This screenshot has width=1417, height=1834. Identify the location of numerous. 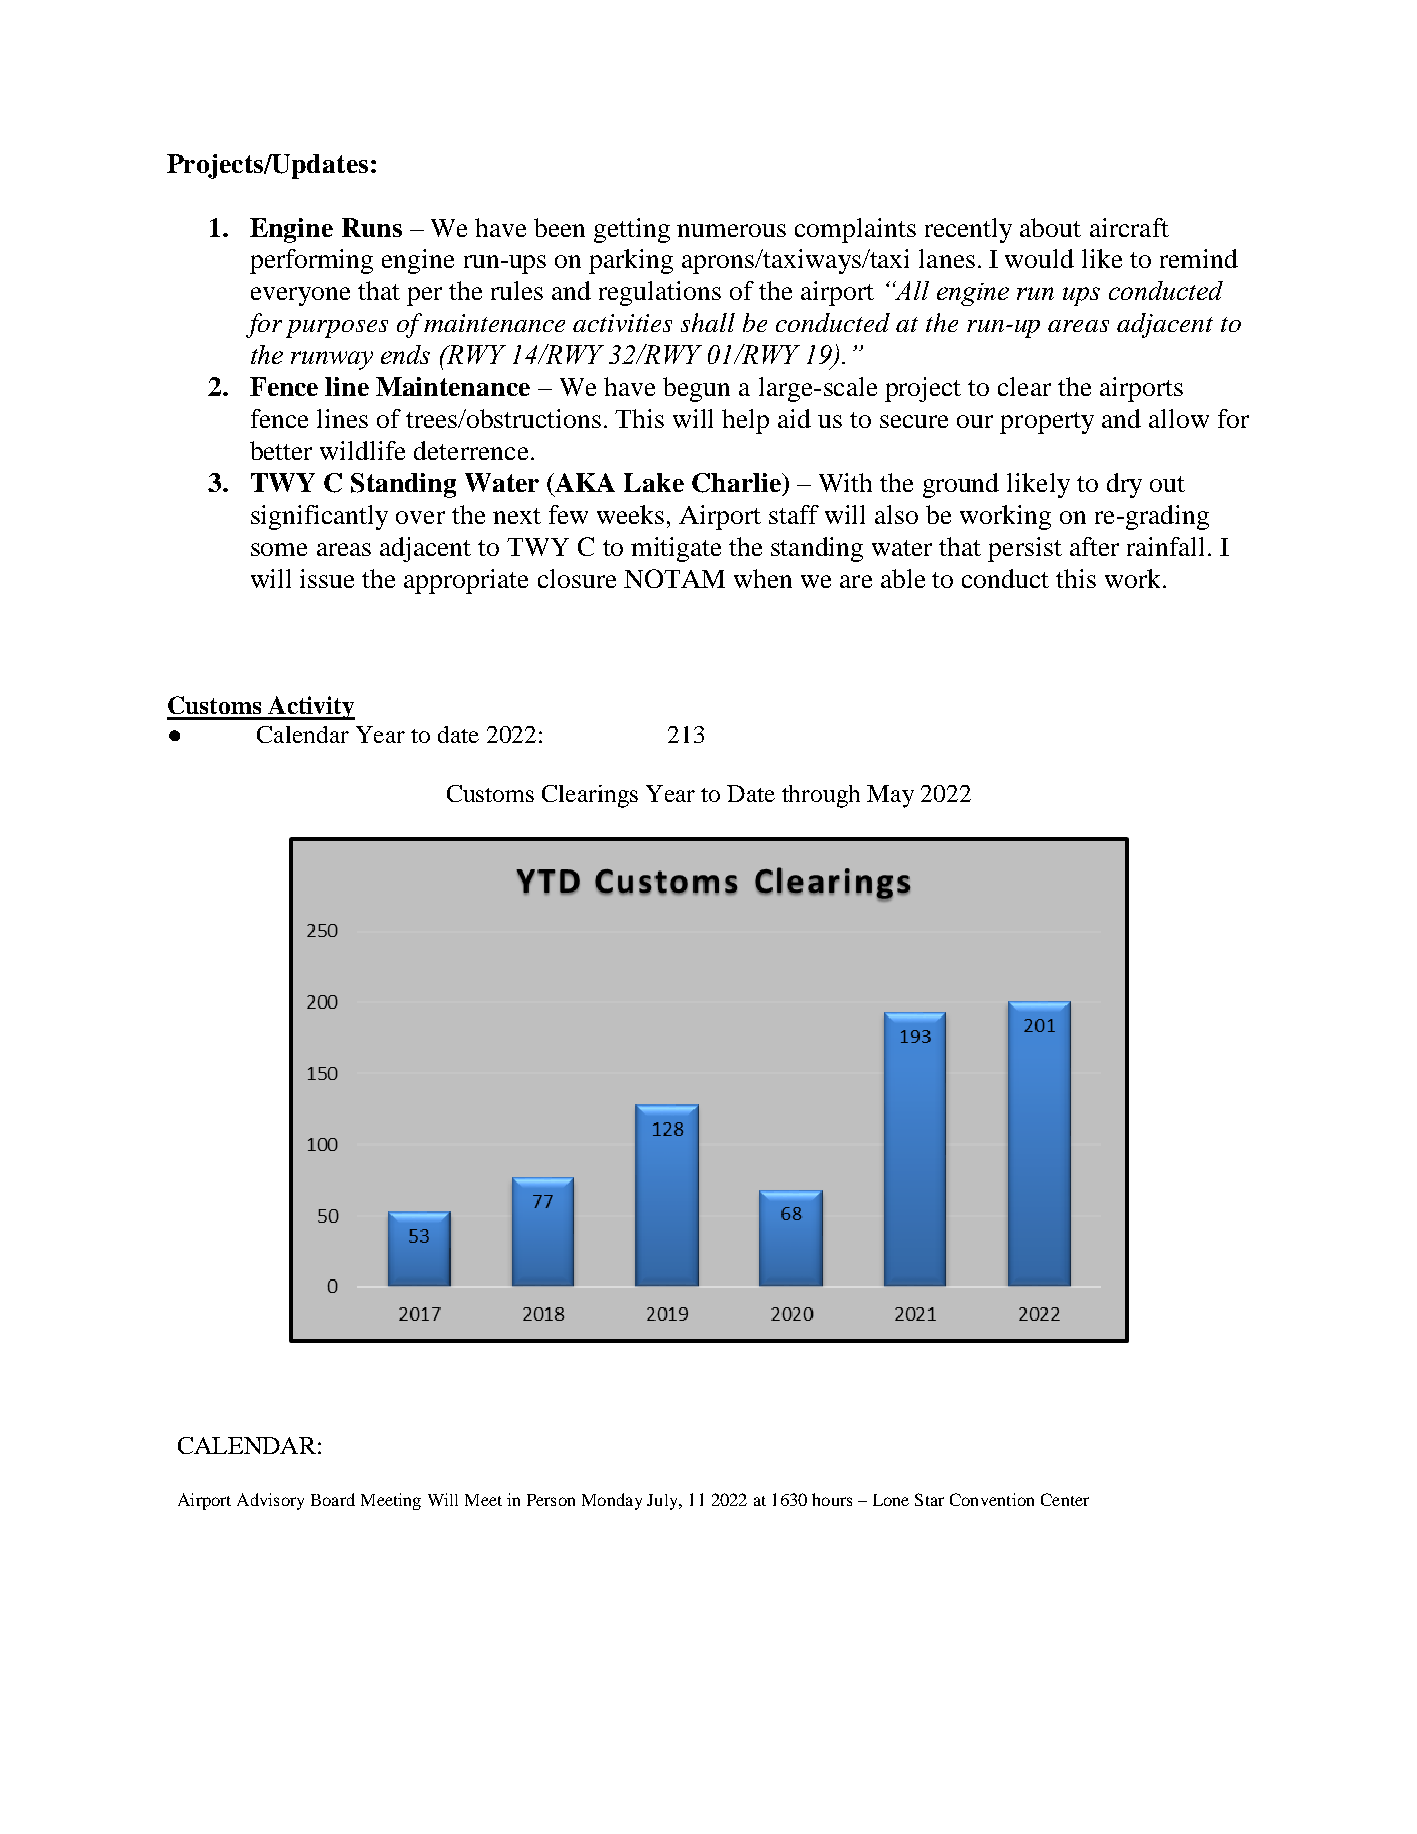
(731, 230).
